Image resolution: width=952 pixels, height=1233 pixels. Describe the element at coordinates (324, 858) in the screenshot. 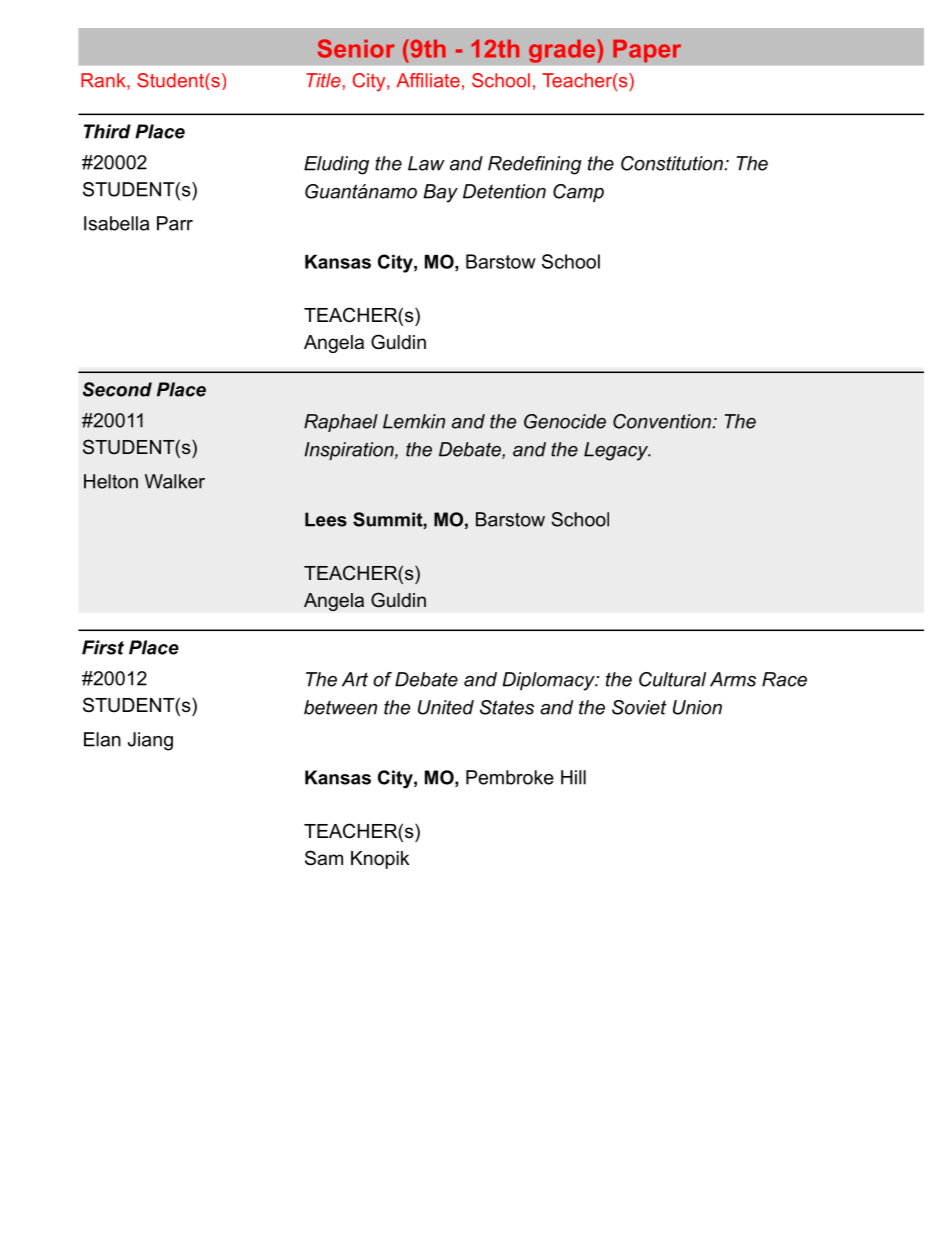

I see `Sam` at that location.
